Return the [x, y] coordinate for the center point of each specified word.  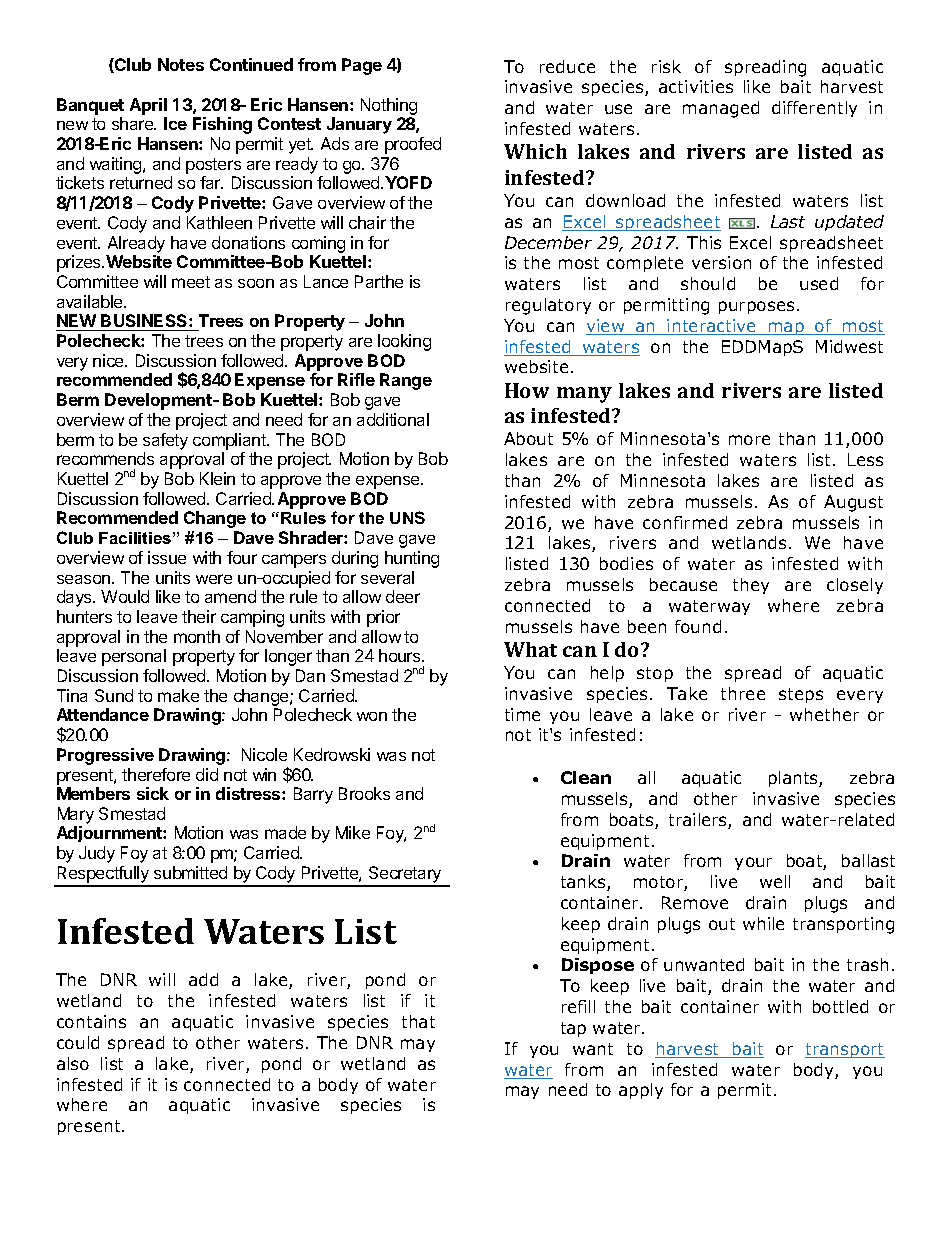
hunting [412, 559]
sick [153, 793]
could [78, 1042]
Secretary [405, 876]
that [418, 1021]
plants [794, 779]
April [148, 106]
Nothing [389, 106]
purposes [756, 307]
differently [814, 109]
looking [404, 342]
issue [167, 557]
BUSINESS [145, 320]
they [751, 586]
